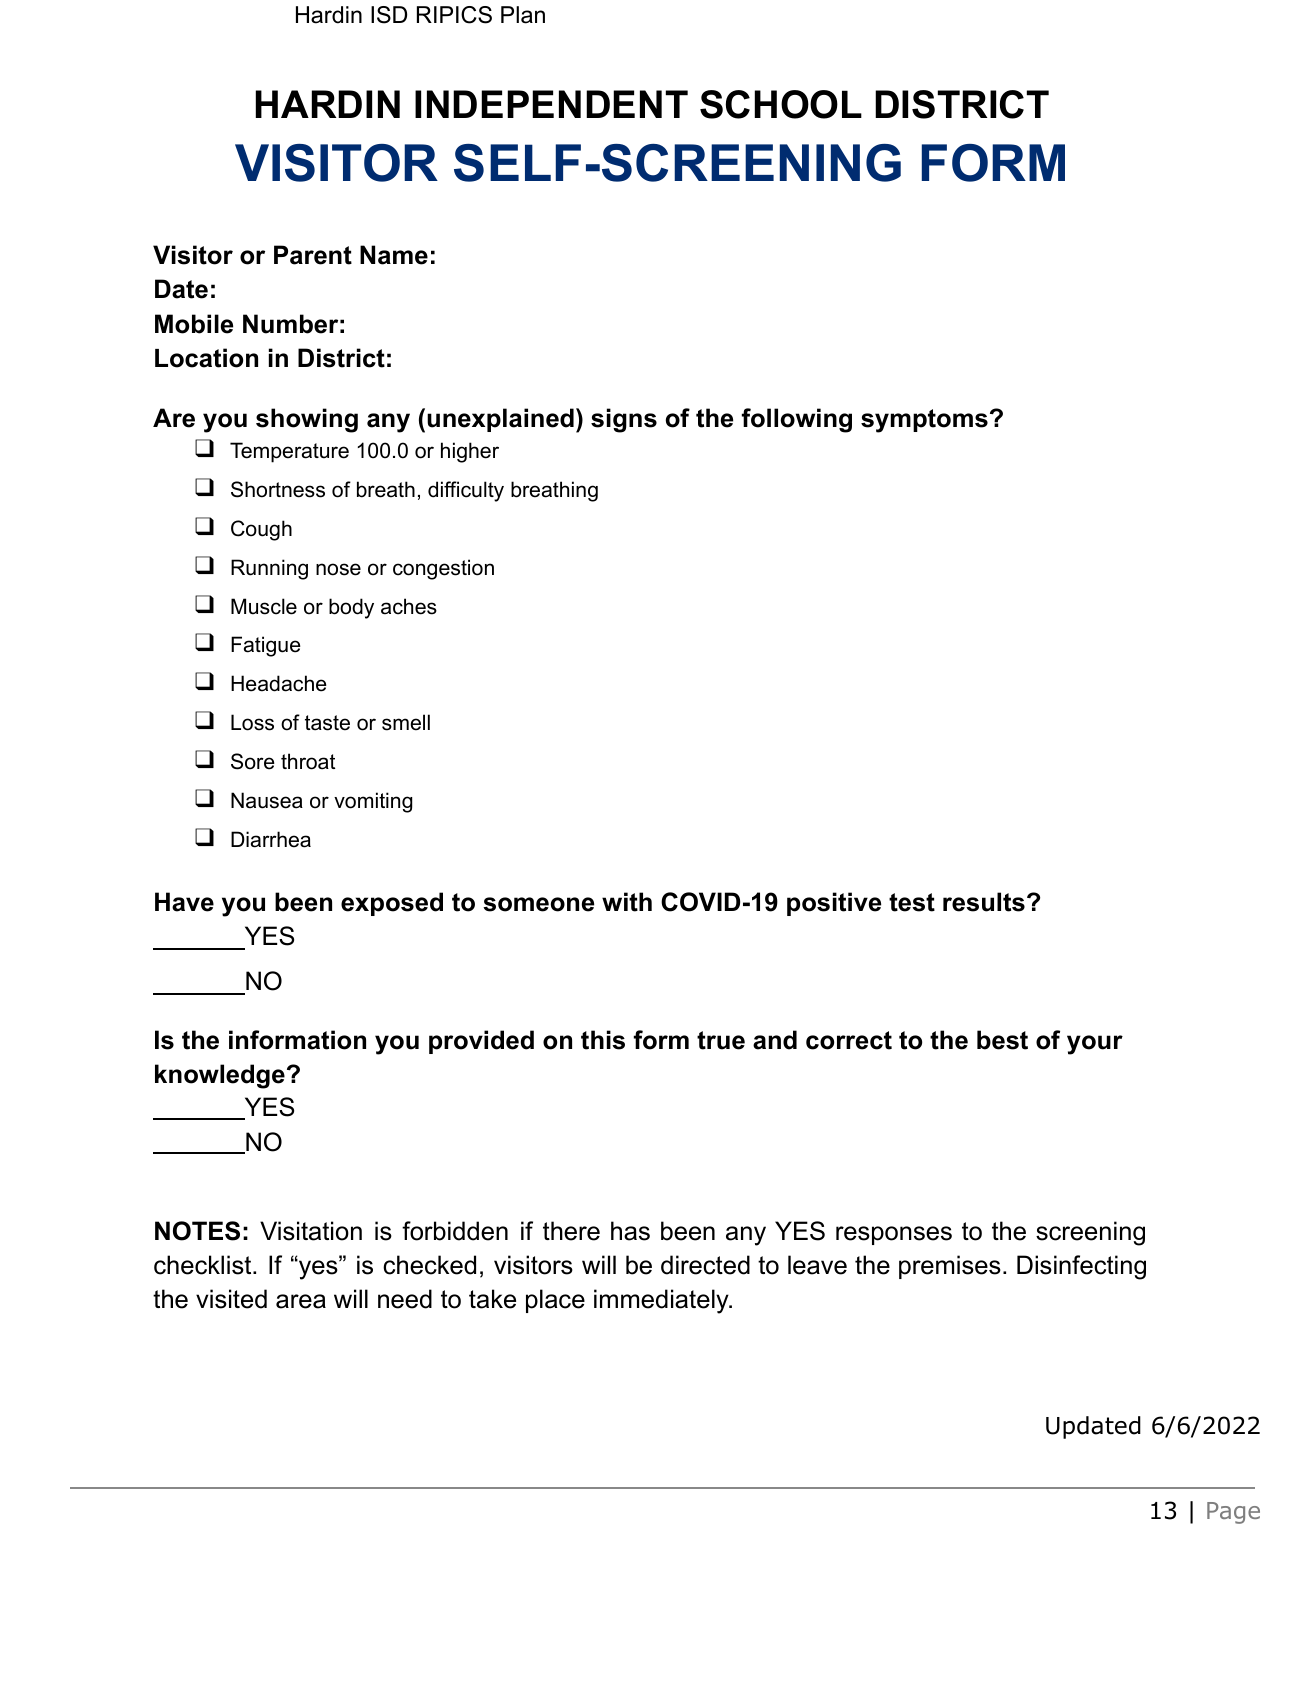  What do you see at coordinates (781, 104) in the screenshot?
I see `SCHOOL` at bounding box center [781, 104].
